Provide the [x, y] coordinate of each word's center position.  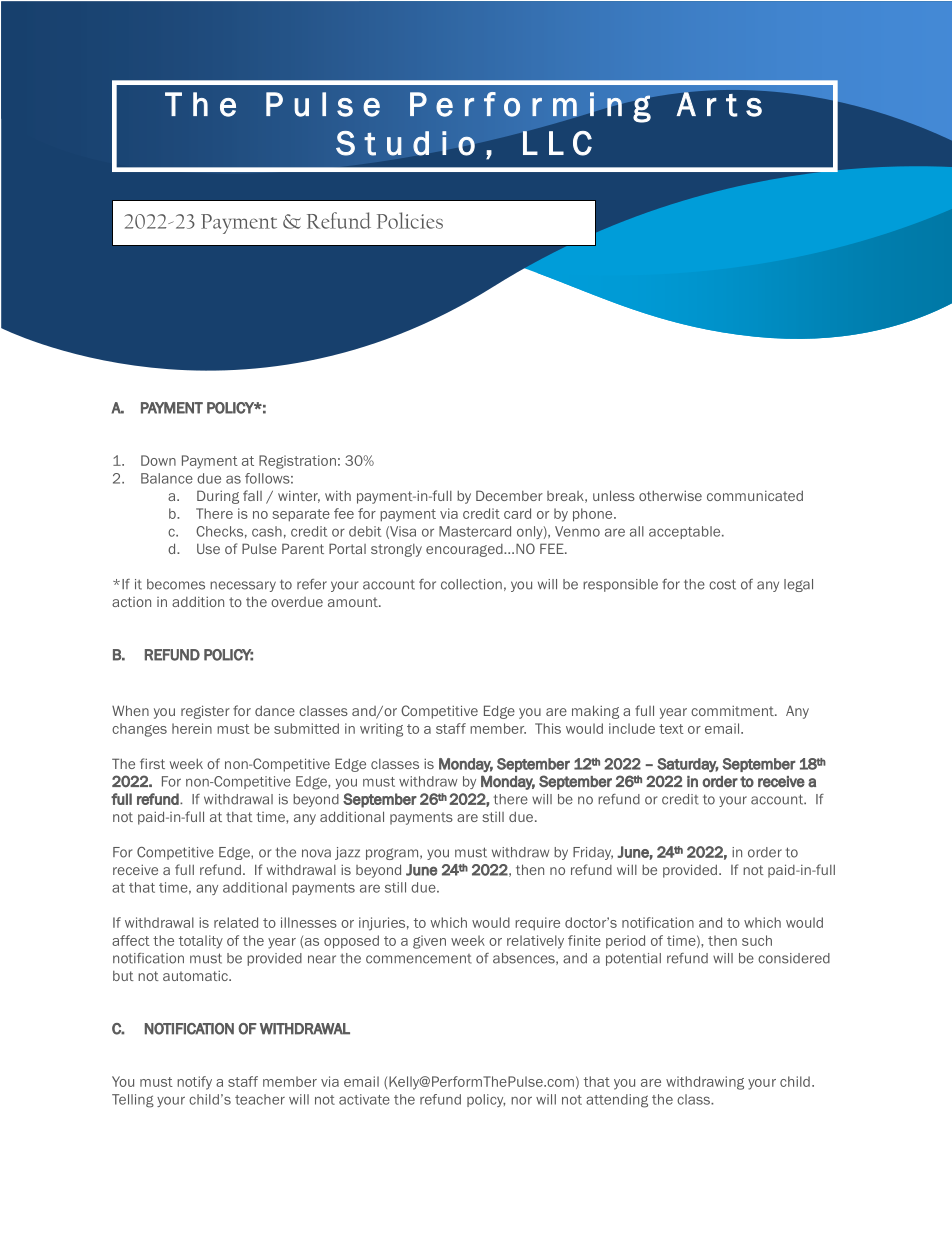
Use [208, 549]
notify [194, 1083]
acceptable [686, 532]
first [152, 763]
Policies [410, 220]
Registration [297, 462]
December [509, 495]
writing [381, 730]
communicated [755, 495]
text [671, 729]
